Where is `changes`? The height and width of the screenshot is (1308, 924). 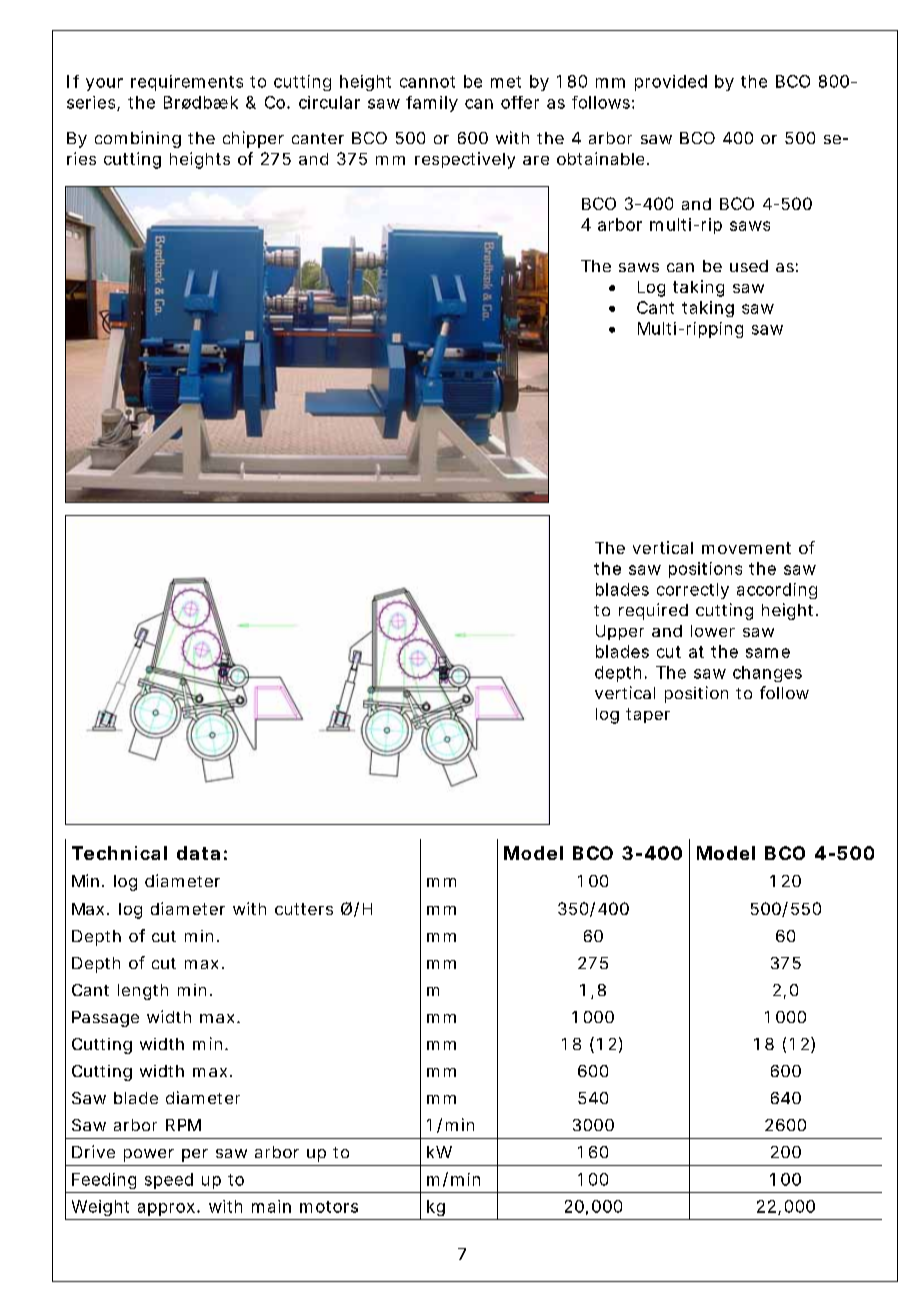 changes is located at coordinates (767, 674).
